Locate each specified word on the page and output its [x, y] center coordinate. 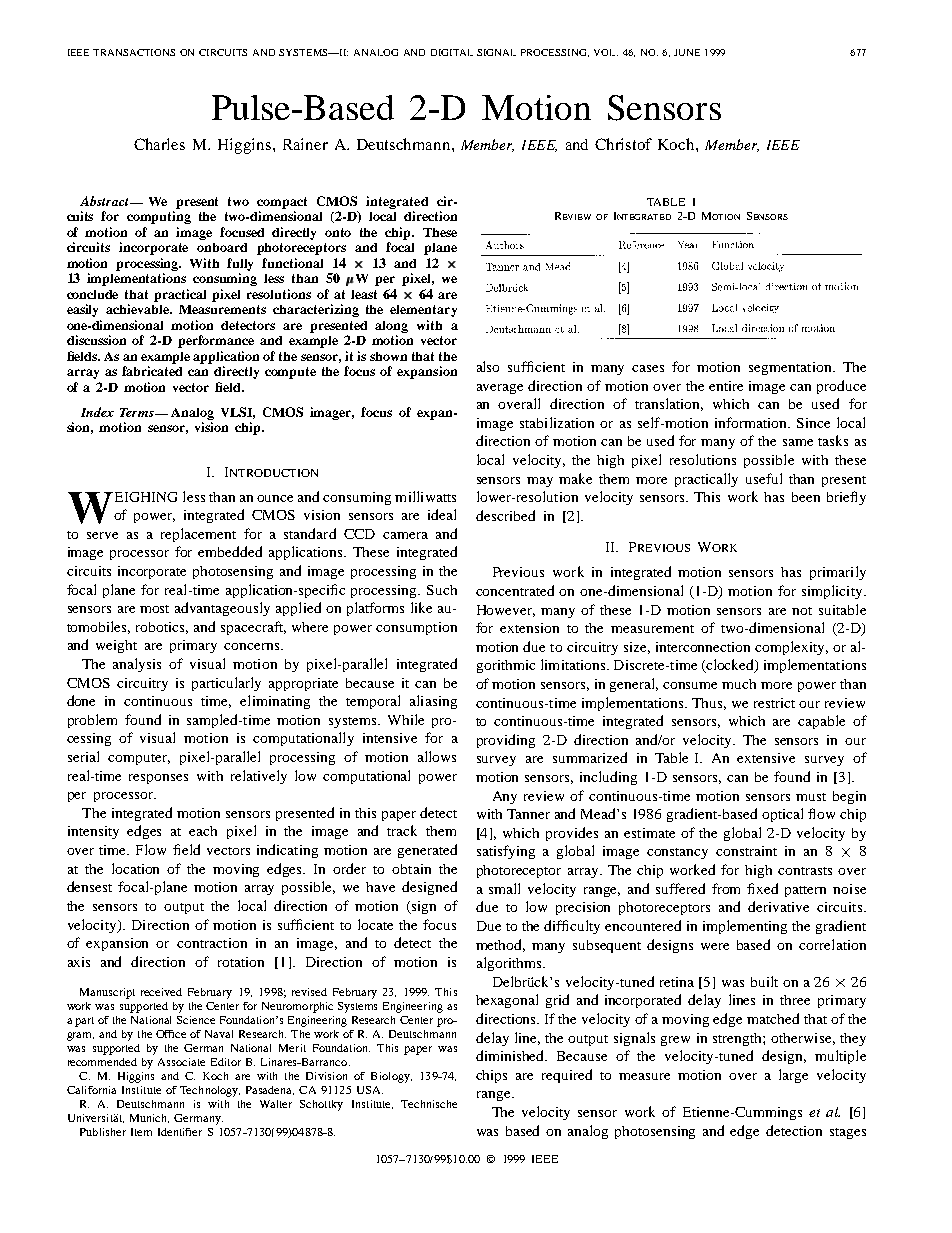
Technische [429, 1104]
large [793, 1076]
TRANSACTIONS [134, 52]
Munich [149, 1118]
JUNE [687, 52]
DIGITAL [452, 52]
